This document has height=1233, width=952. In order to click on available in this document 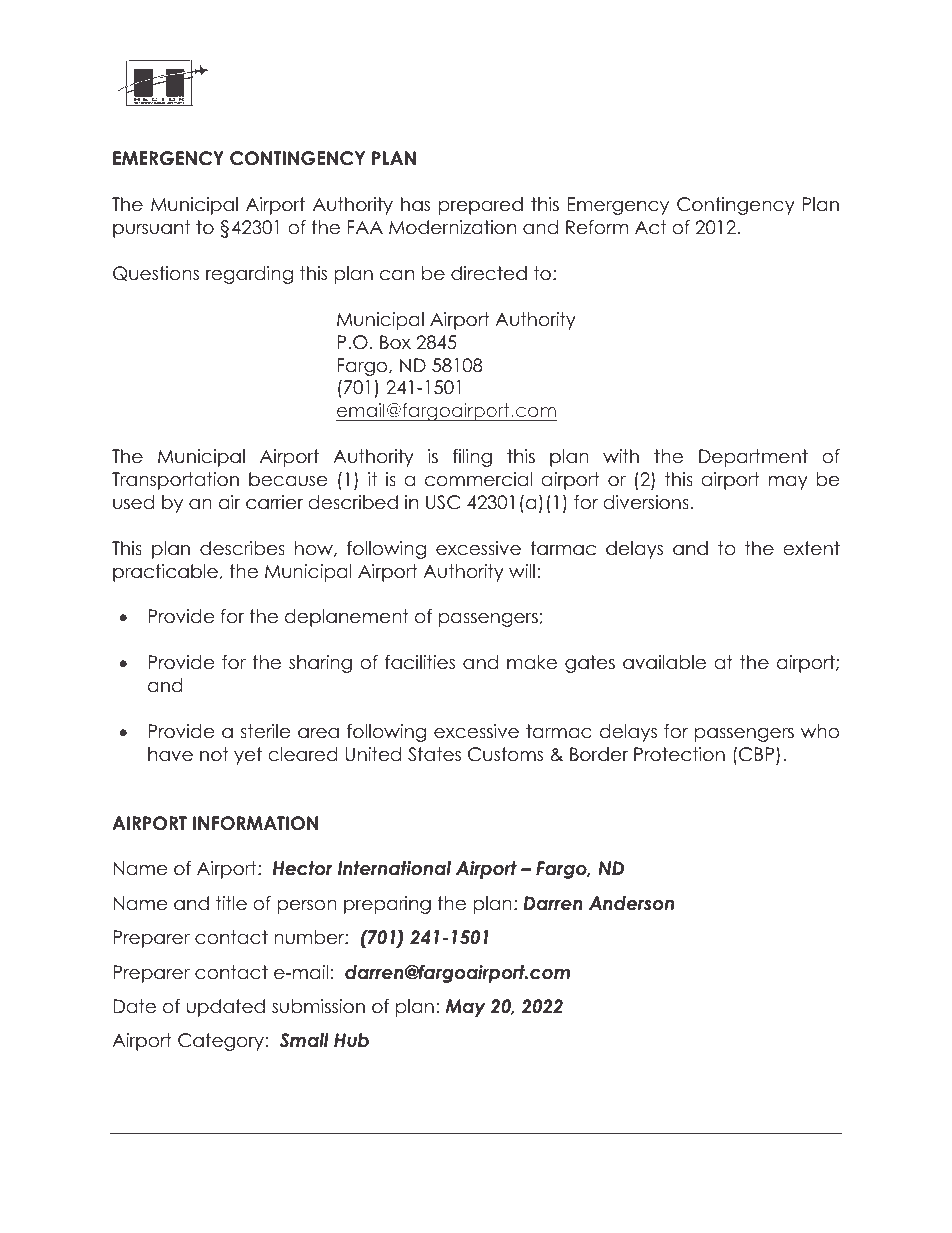, I will do `click(664, 662)`.
